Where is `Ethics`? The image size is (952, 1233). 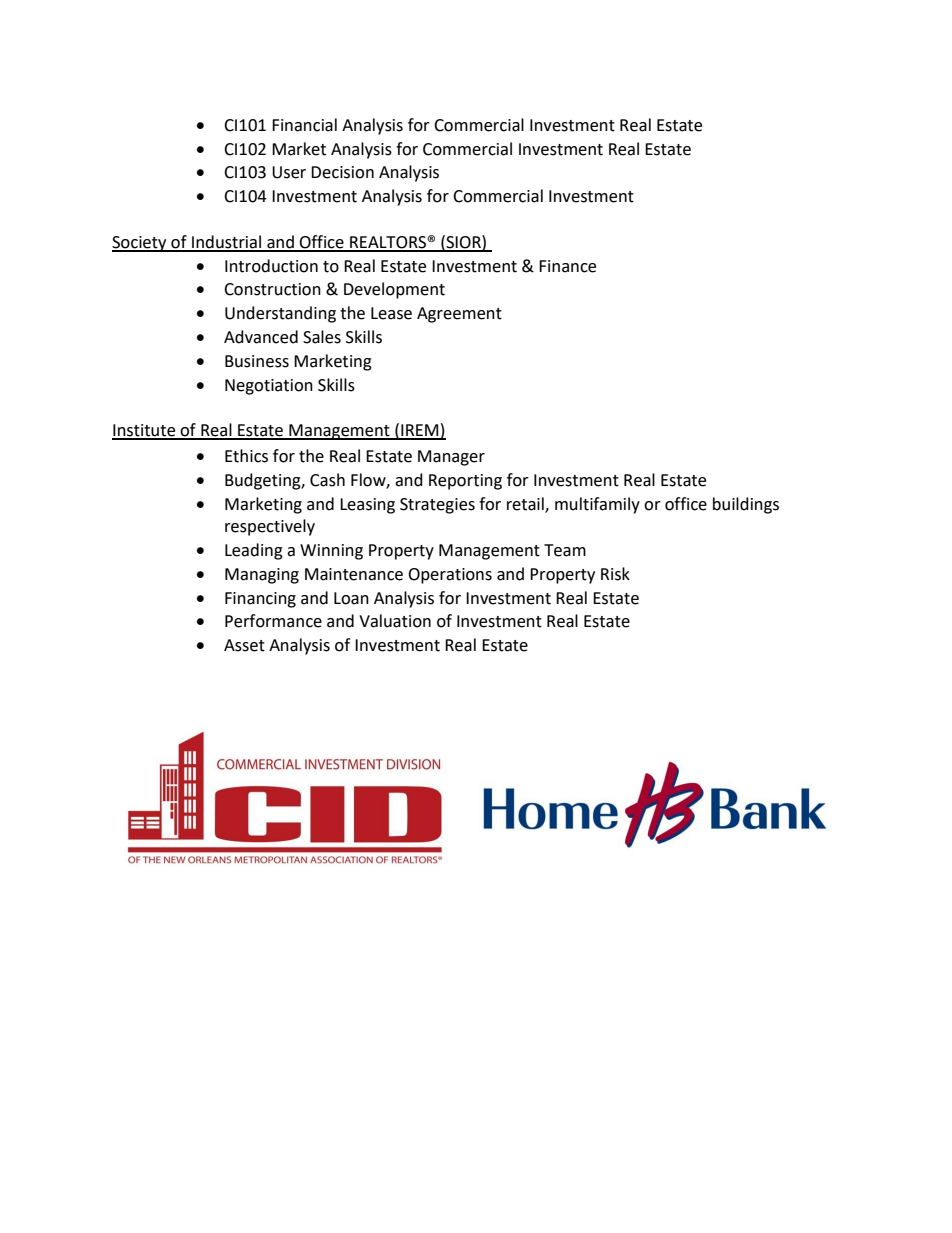
Ethics is located at coordinates (246, 456).
